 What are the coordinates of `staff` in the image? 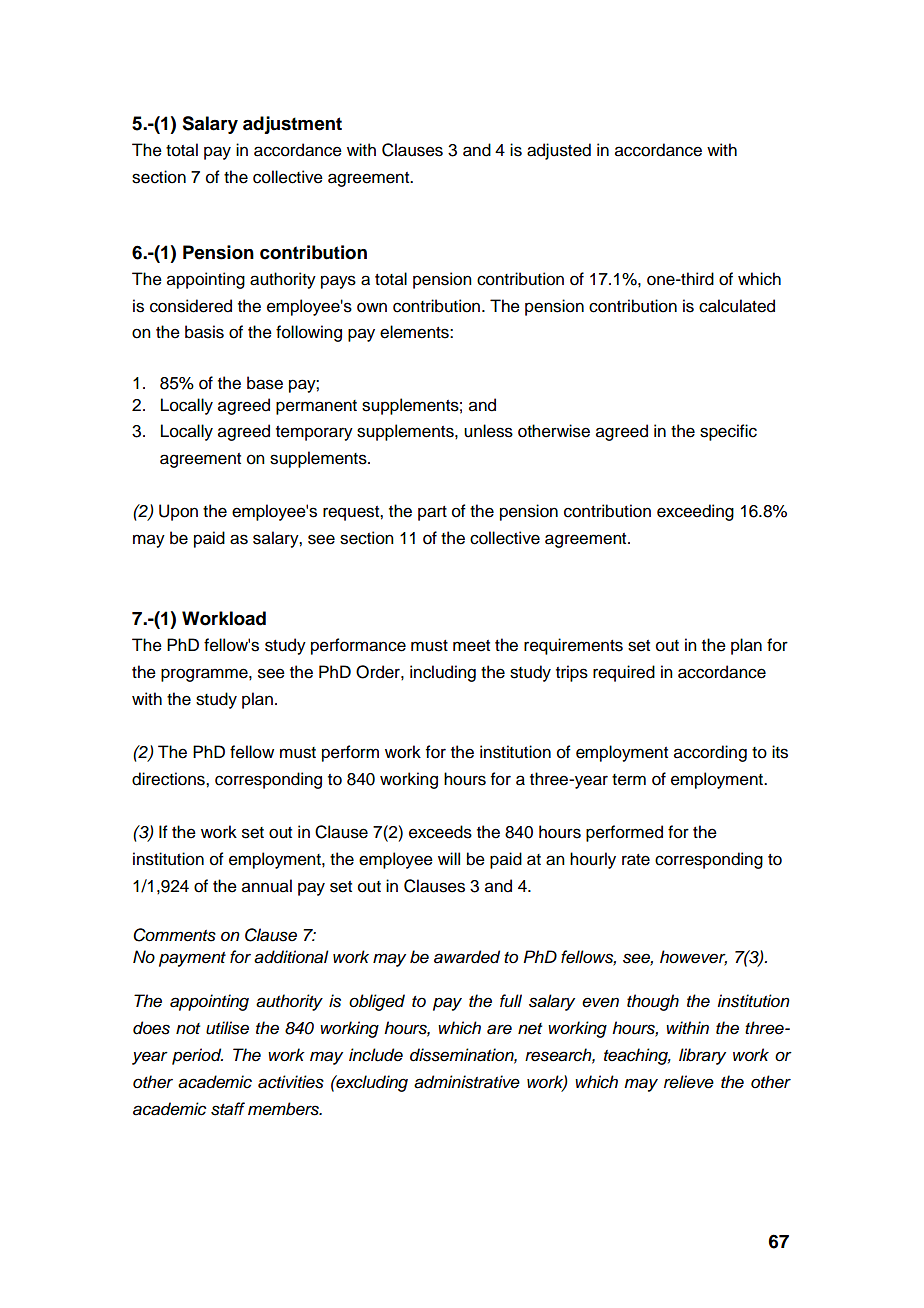 It's located at (228, 1109).
